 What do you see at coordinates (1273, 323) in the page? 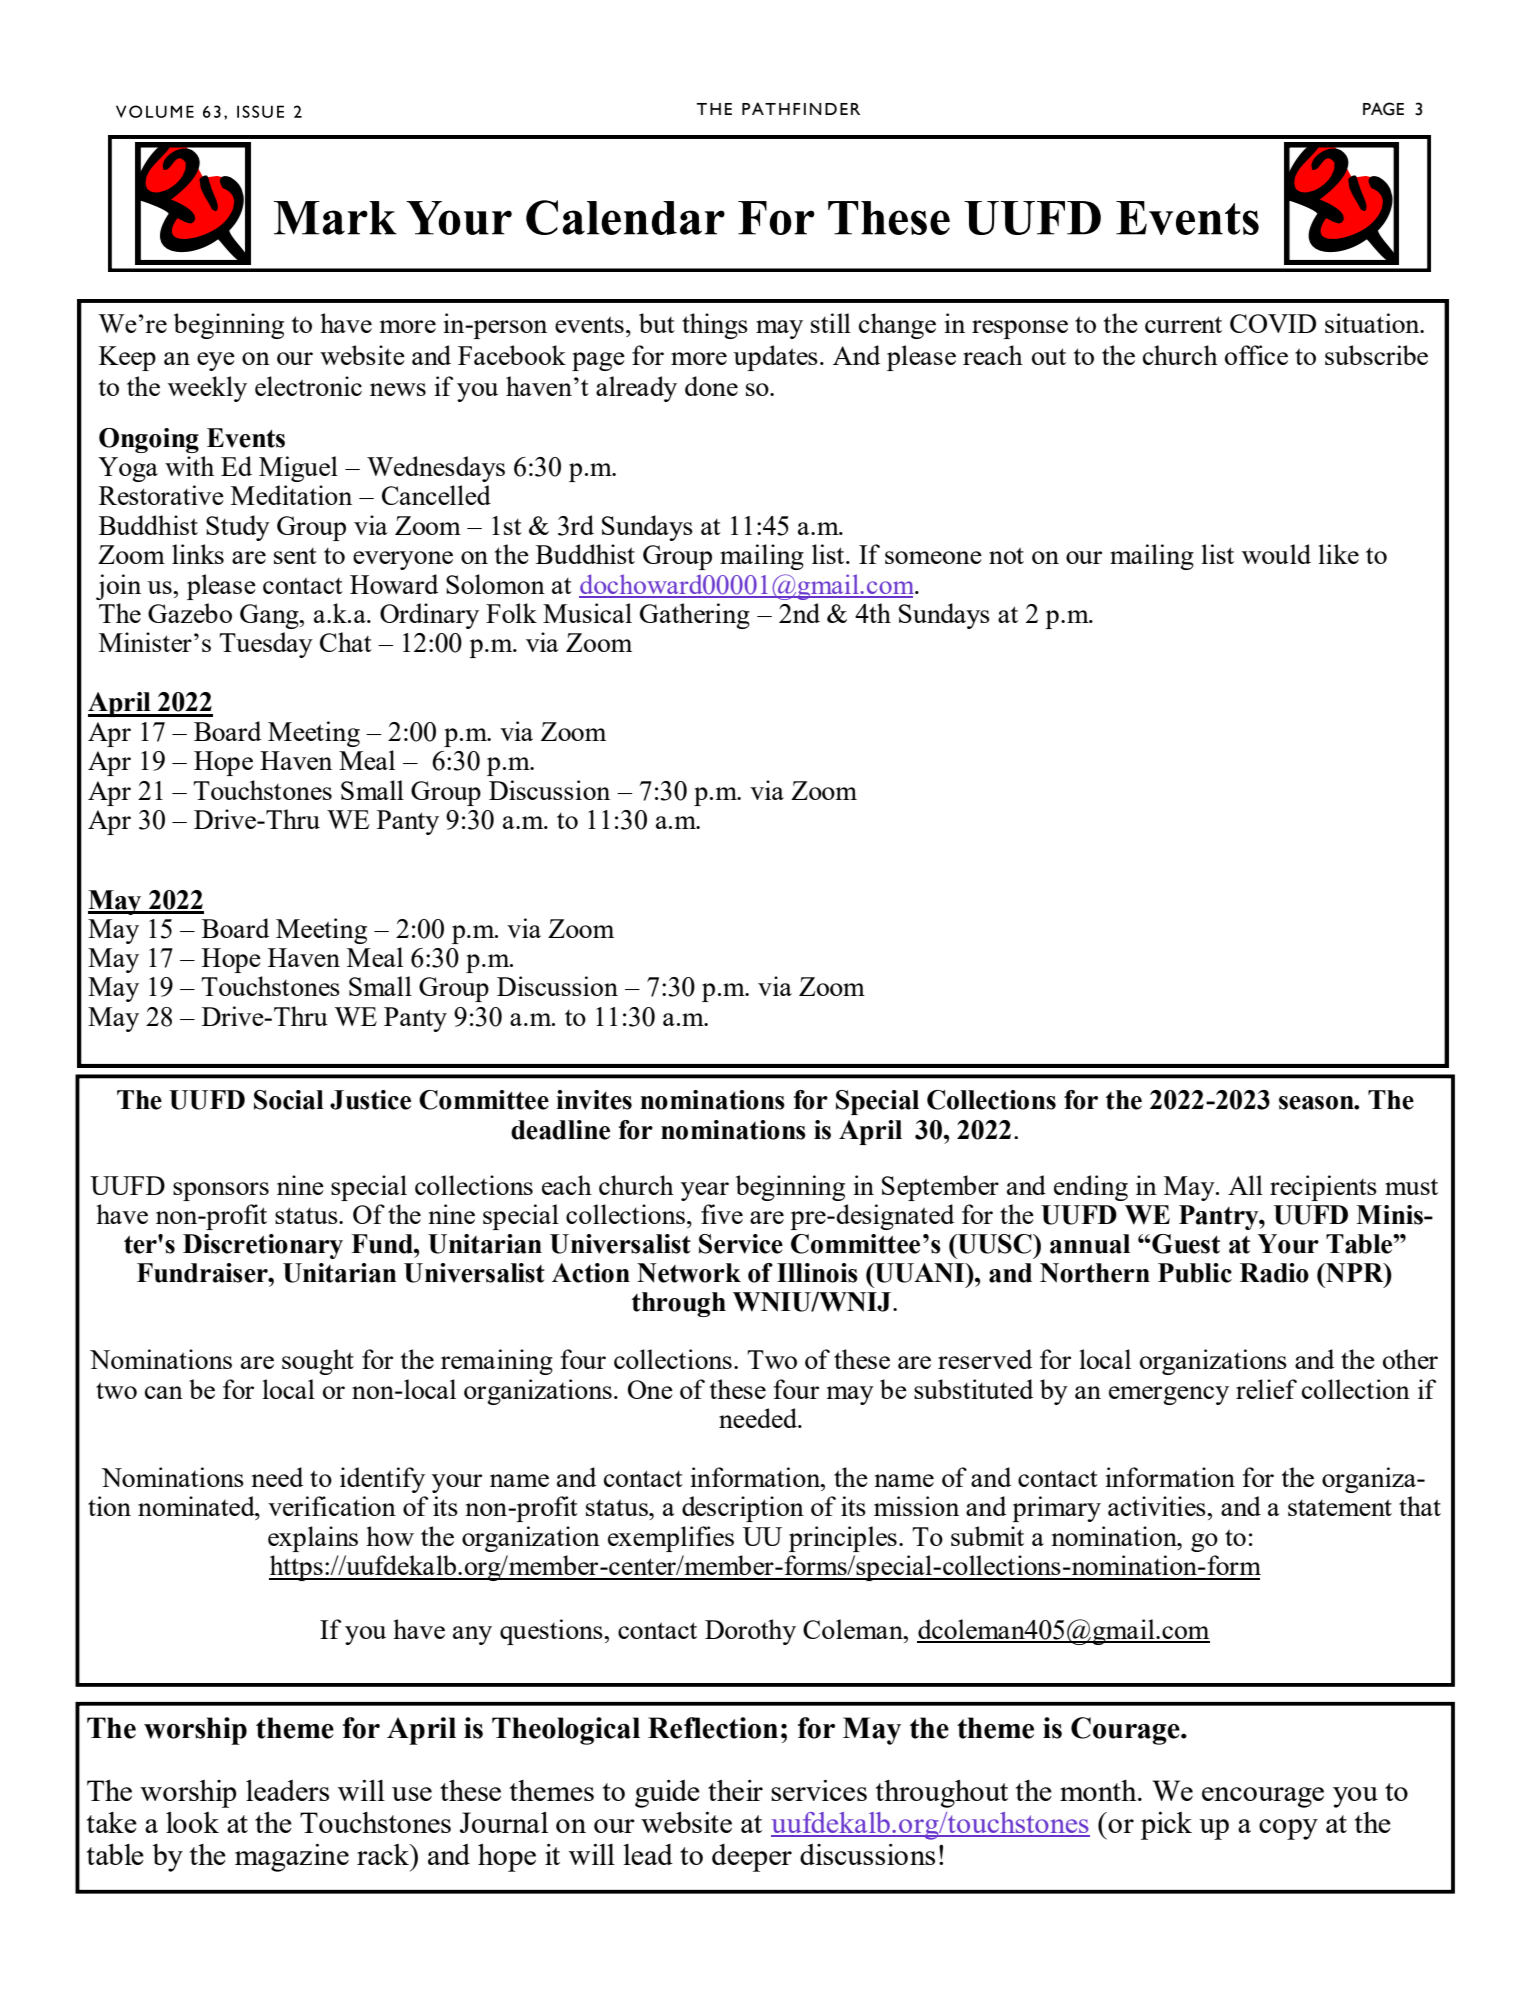
I see `COVID` at bounding box center [1273, 323].
